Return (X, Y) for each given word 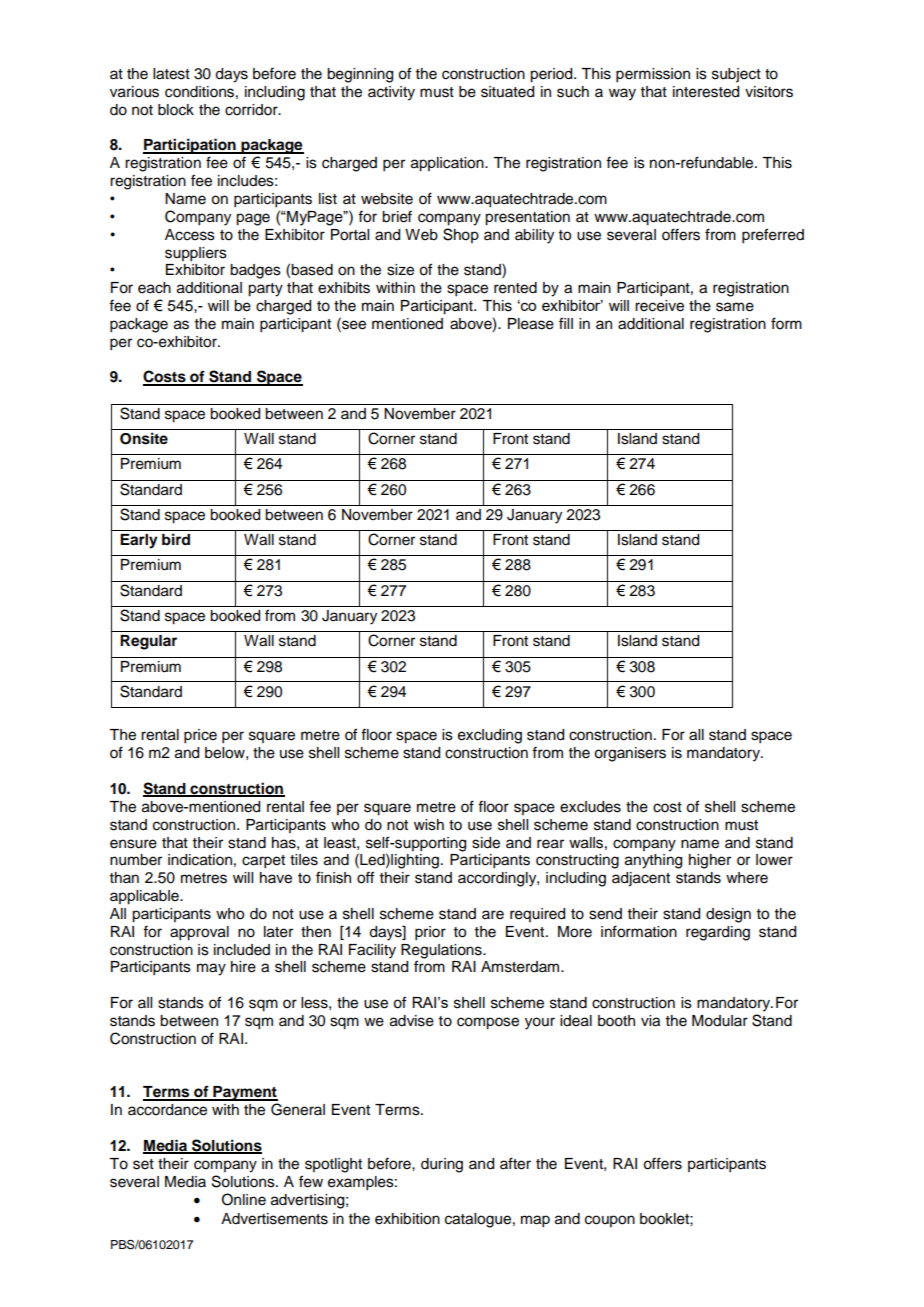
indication (200, 860)
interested (706, 92)
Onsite (144, 438)
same (735, 307)
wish (429, 825)
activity (391, 93)
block (176, 110)
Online (244, 1199)
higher (710, 861)
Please (531, 324)
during (442, 1165)
